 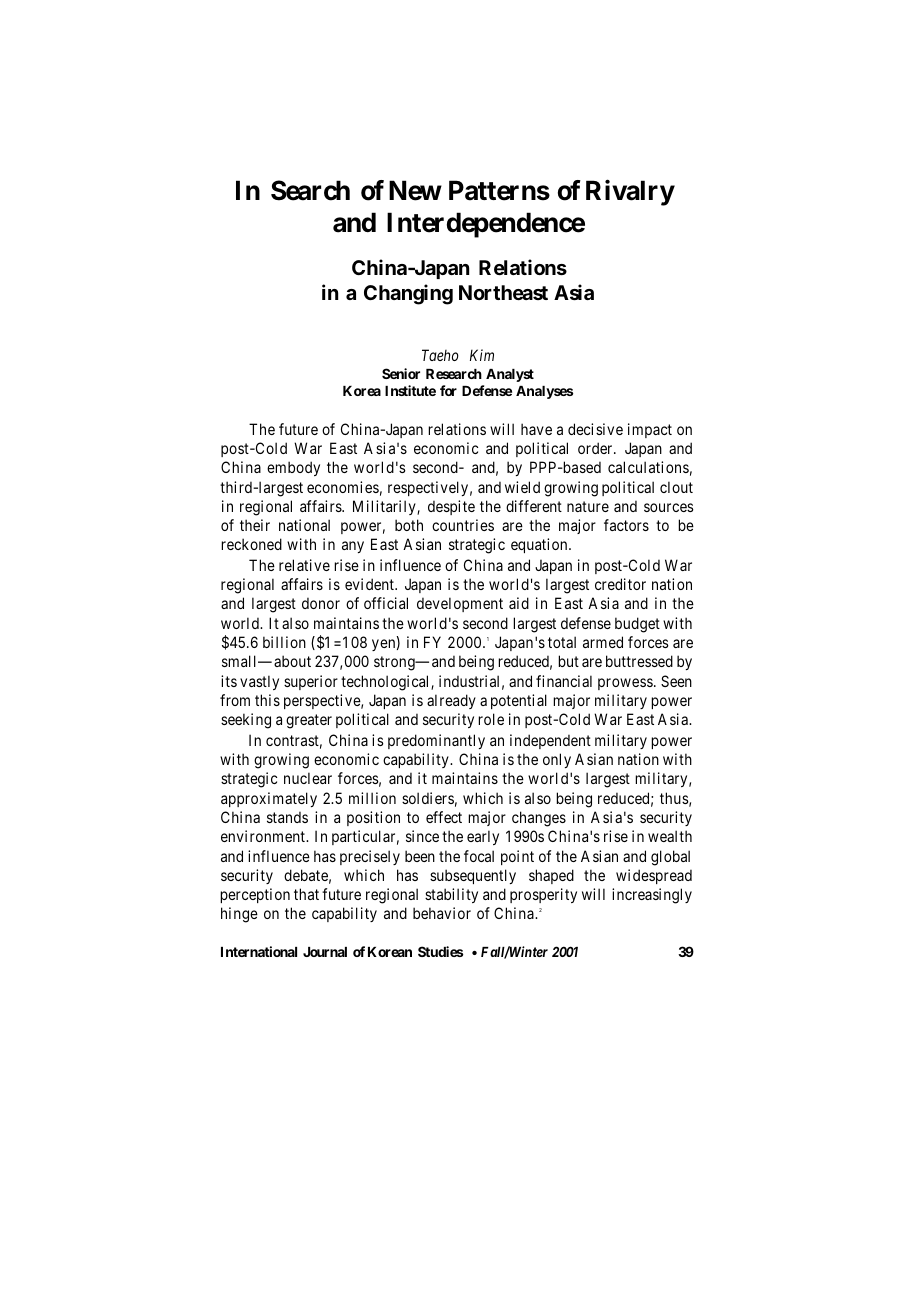 What do you see at coordinates (625, 684) in the document?
I see `prowess` at bounding box center [625, 684].
